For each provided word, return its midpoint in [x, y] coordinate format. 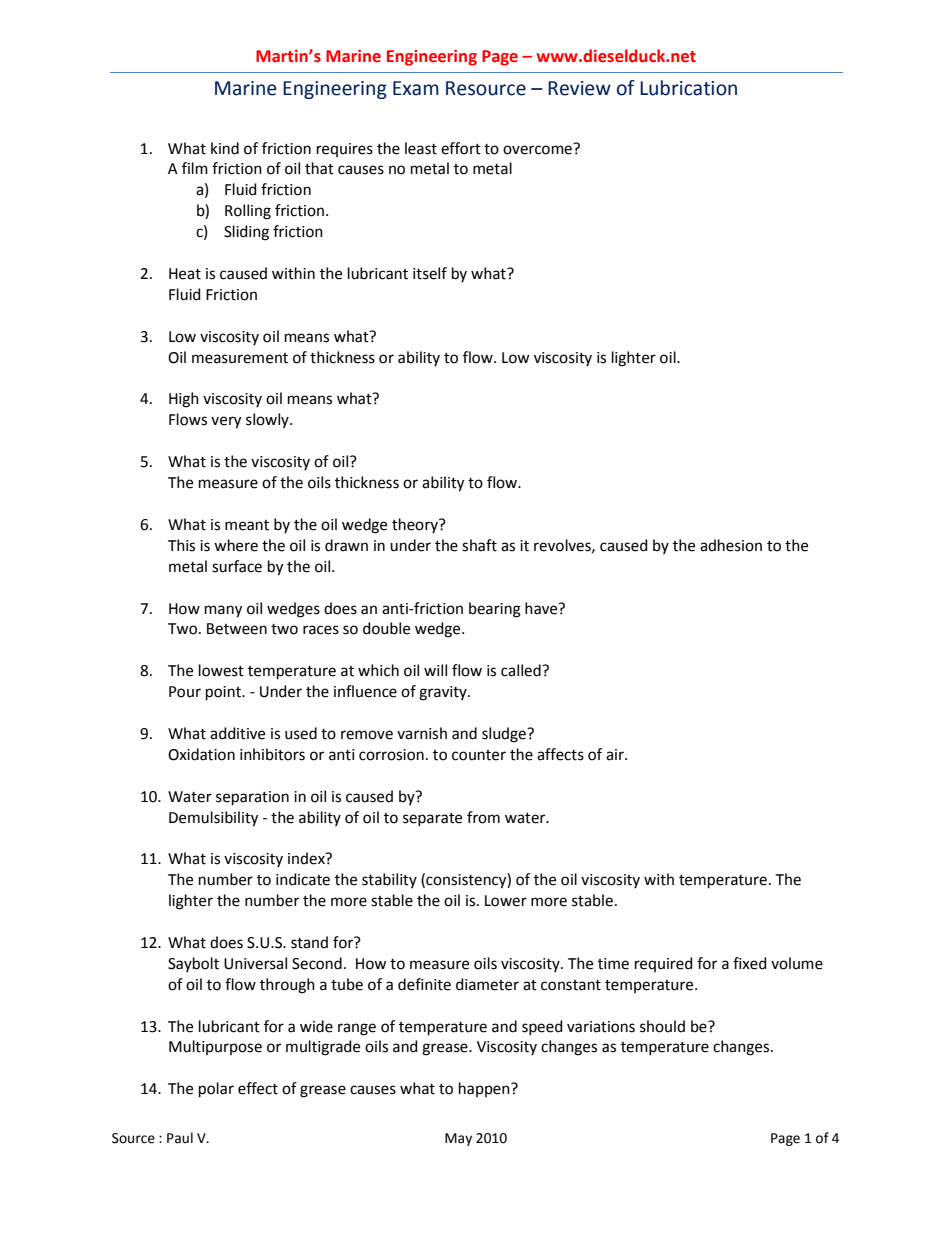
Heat [185, 274]
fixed [750, 963]
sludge [505, 735]
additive [237, 733]
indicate [303, 879]
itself [430, 273]
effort [461, 148]
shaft [479, 545]
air [616, 755]
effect [258, 1088]
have [542, 608]
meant [247, 525]
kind [225, 148]
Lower [506, 901]
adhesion [731, 545]
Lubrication [688, 88]
